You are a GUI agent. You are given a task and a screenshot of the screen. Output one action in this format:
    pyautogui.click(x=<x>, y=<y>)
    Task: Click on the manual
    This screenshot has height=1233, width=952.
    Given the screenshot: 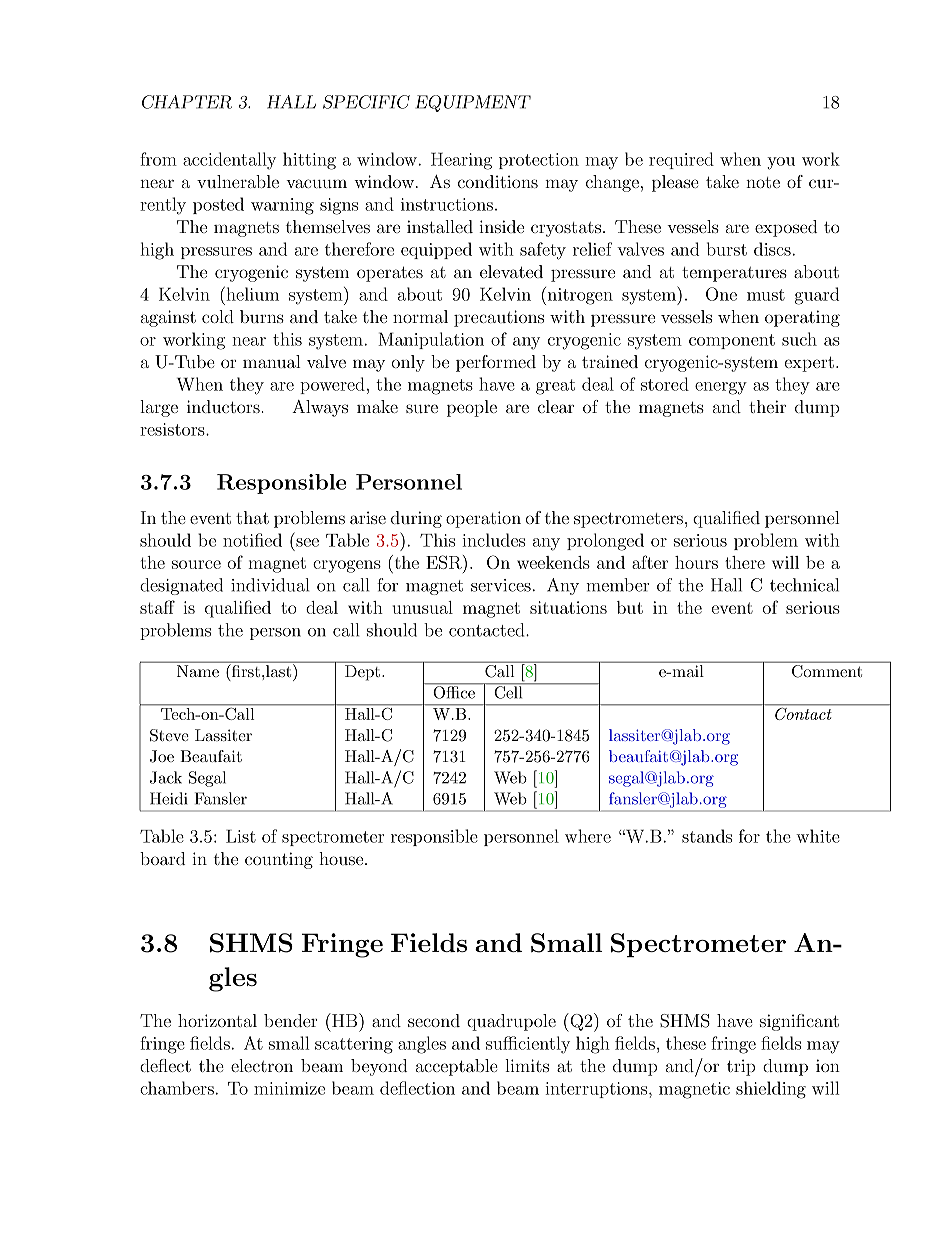 What is the action you would take?
    pyautogui.click(x=272, y=361)
